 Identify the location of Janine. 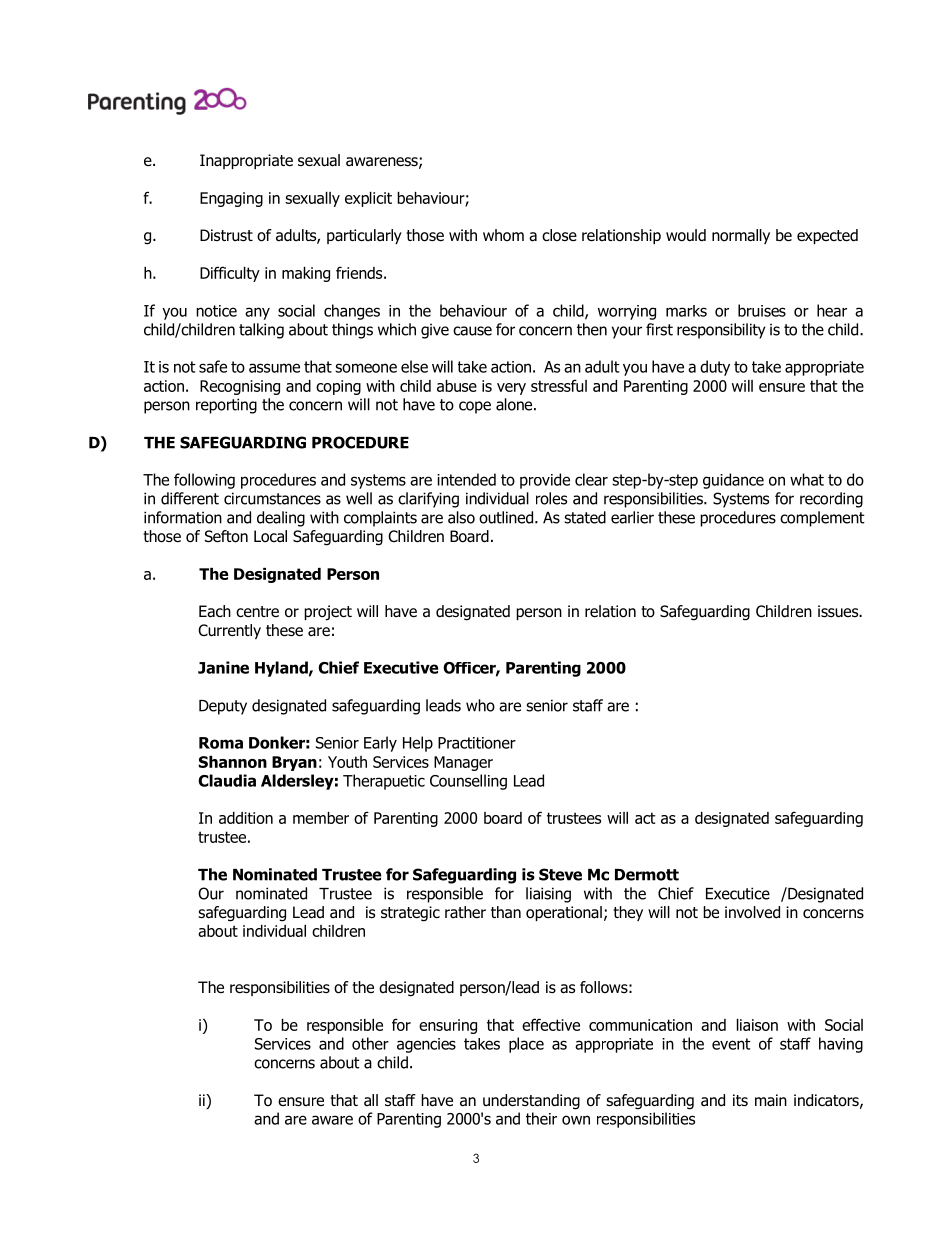
(223, 667).
